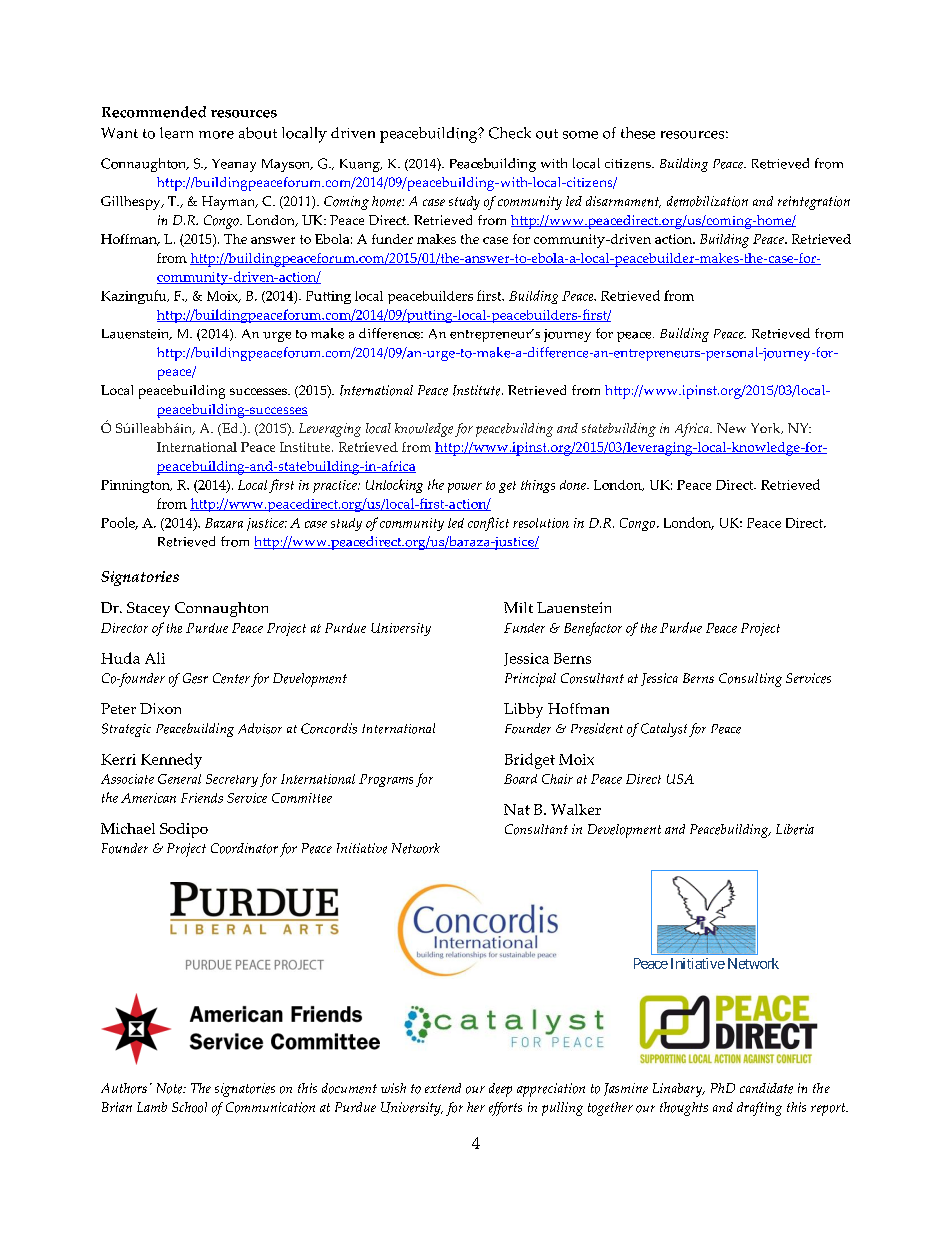 Image resolution: width=952 pixels, height=1233 pixels. Describe the element at coordinates (750, 680) in the screenshot. I see `Consulting` at that location.
